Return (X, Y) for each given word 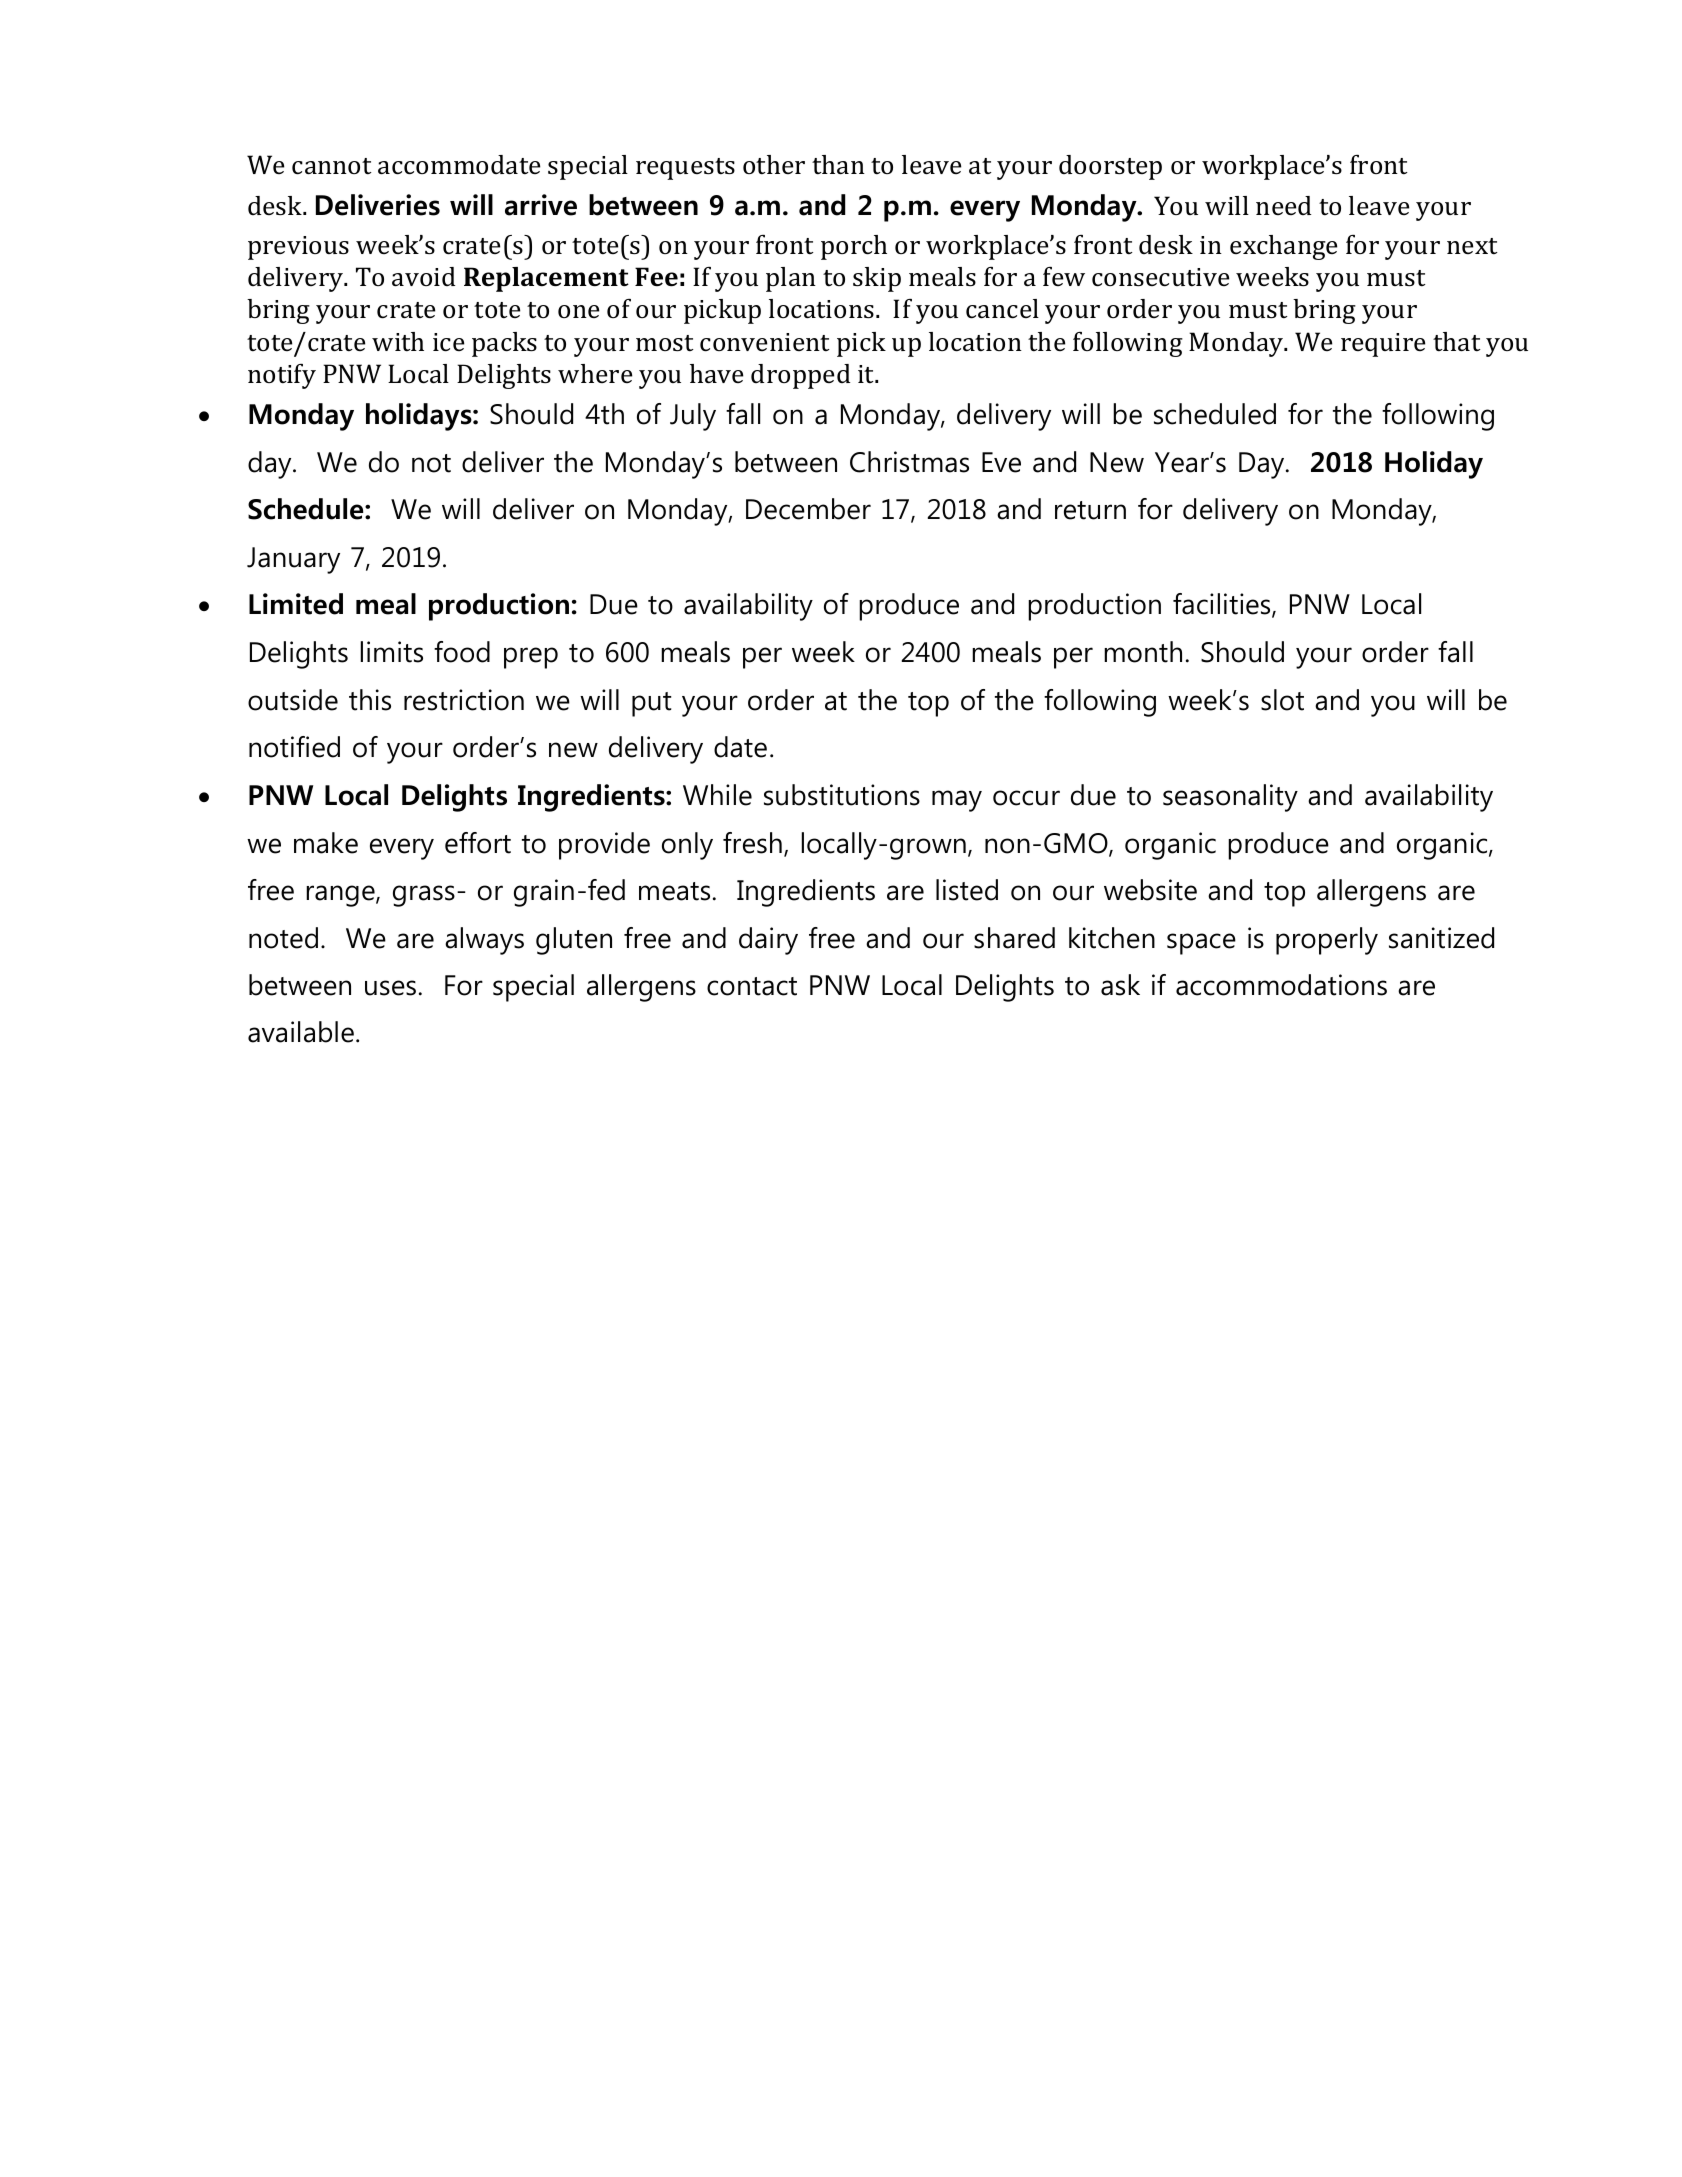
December (808, 509)
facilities (1223, 605)
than (838, 165)
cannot (332, 166)
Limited (296, 604)
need (1283, 205)
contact (752, 986)
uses (390, 988)
